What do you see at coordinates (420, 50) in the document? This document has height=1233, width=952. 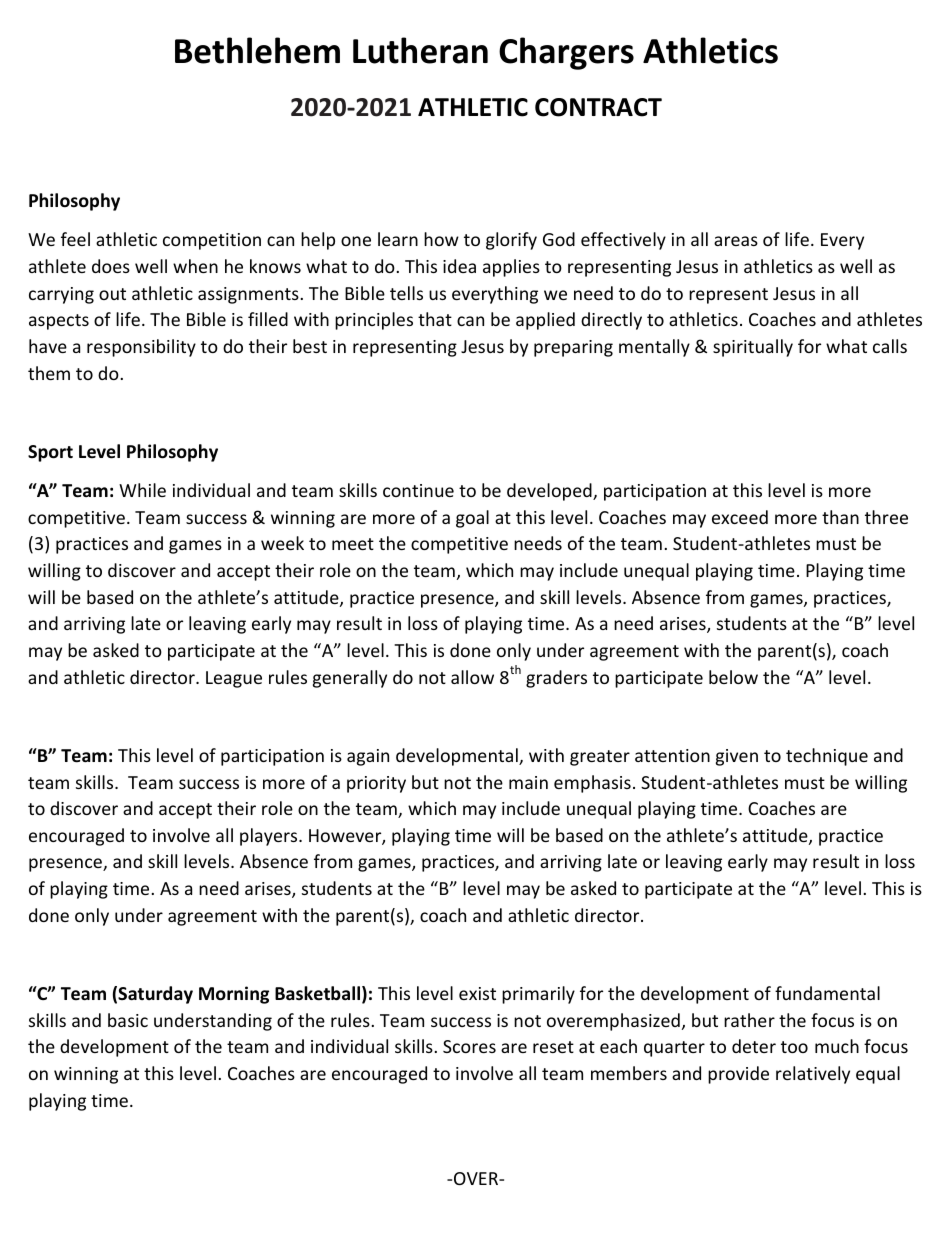 I see `Lutheran` at bounding box center [420, 50].
